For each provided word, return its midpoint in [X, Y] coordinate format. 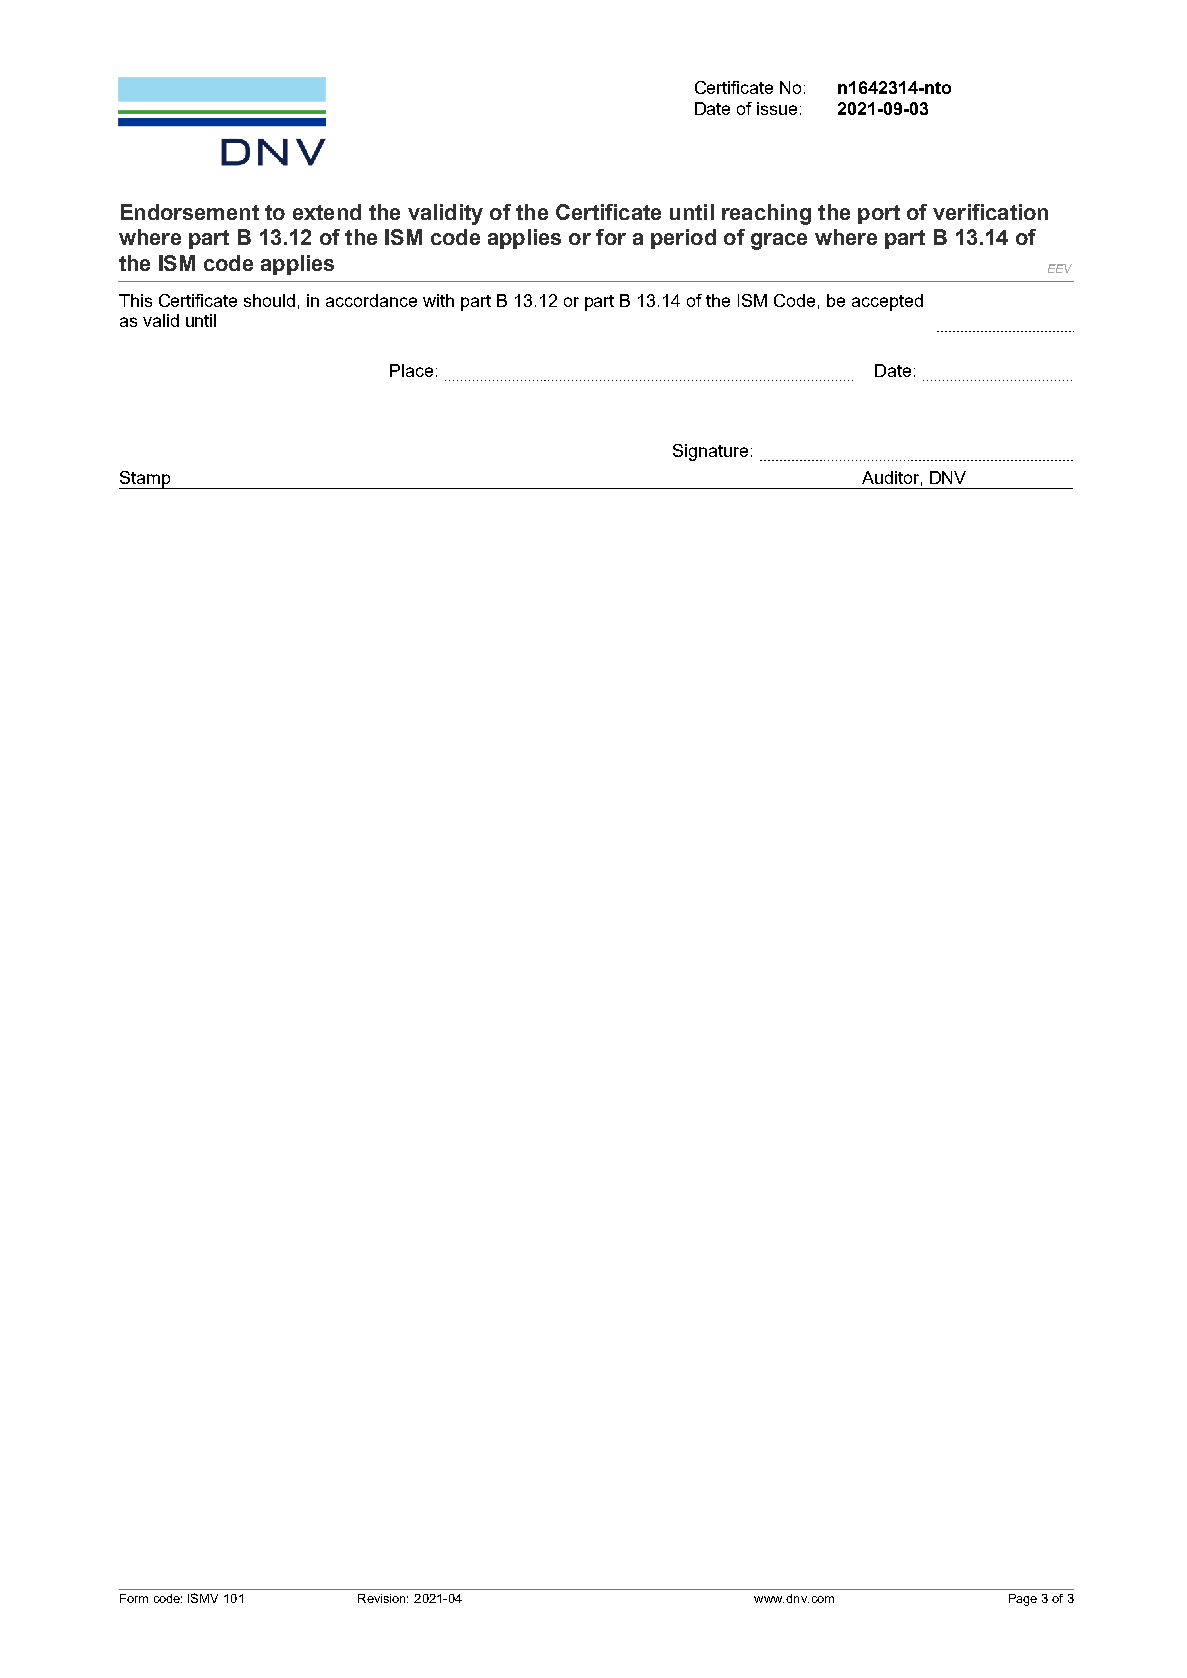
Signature [710, 452]
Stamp [145, 480]
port [879, 214]
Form [134, 1598]
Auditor [890, 477]
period [683, 239]
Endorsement [190, 212]
